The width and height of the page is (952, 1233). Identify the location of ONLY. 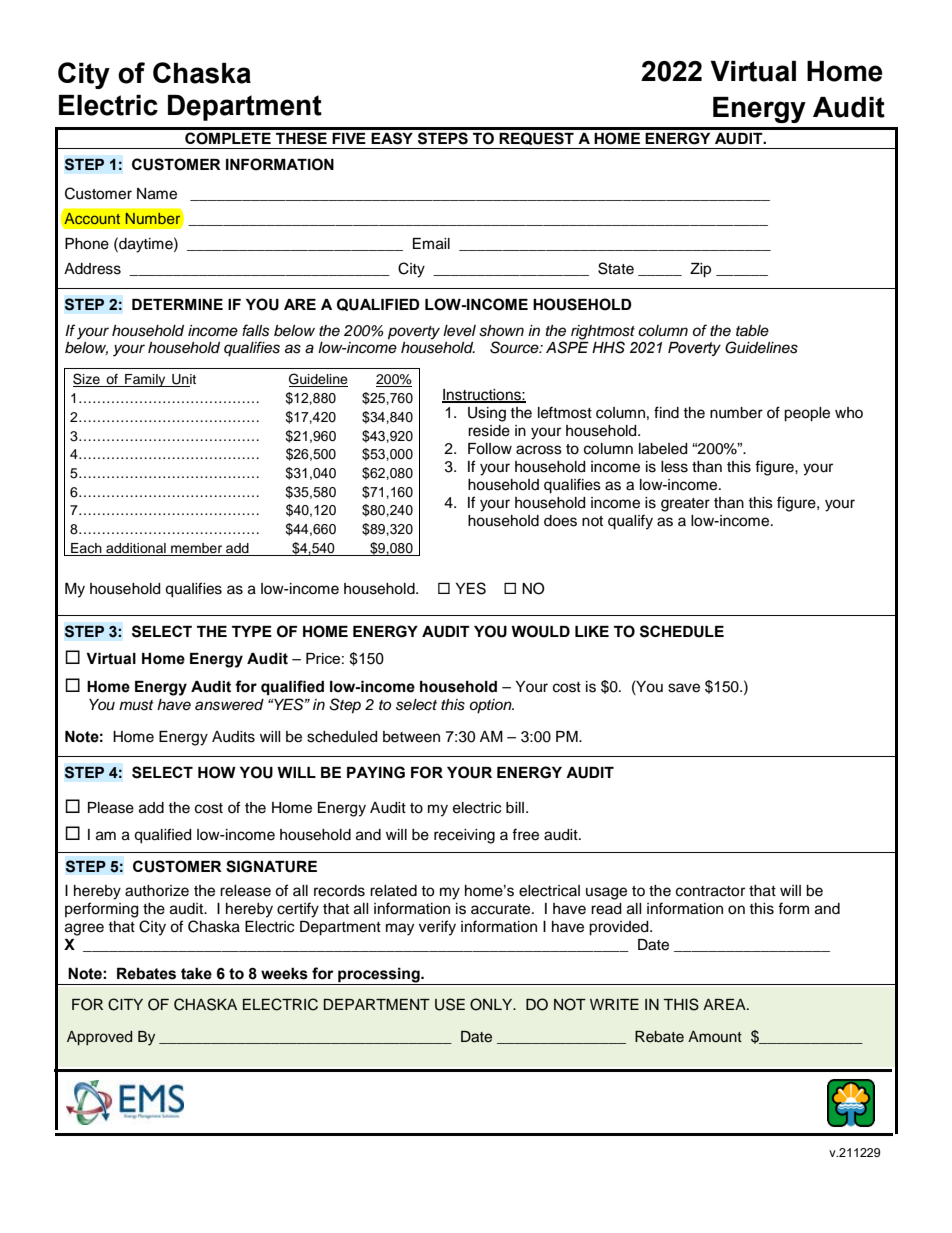
(492, 1004).
